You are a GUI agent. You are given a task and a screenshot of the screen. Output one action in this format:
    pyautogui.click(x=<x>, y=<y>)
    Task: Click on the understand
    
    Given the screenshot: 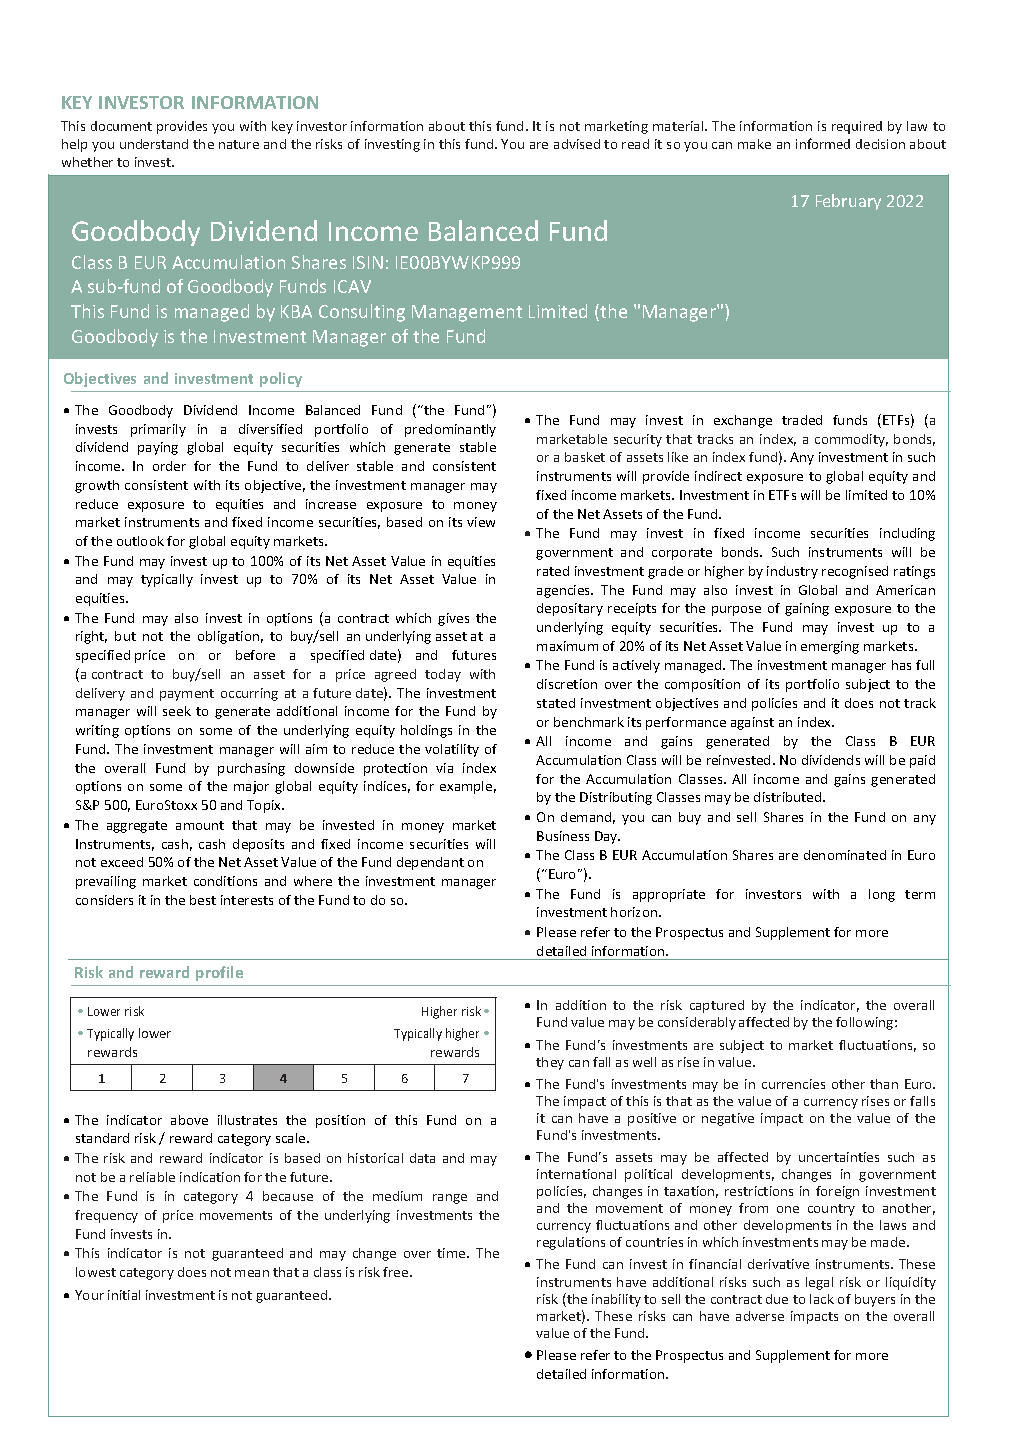 What is the action you would take?
    pyautogui.click(x=154, y=144)
